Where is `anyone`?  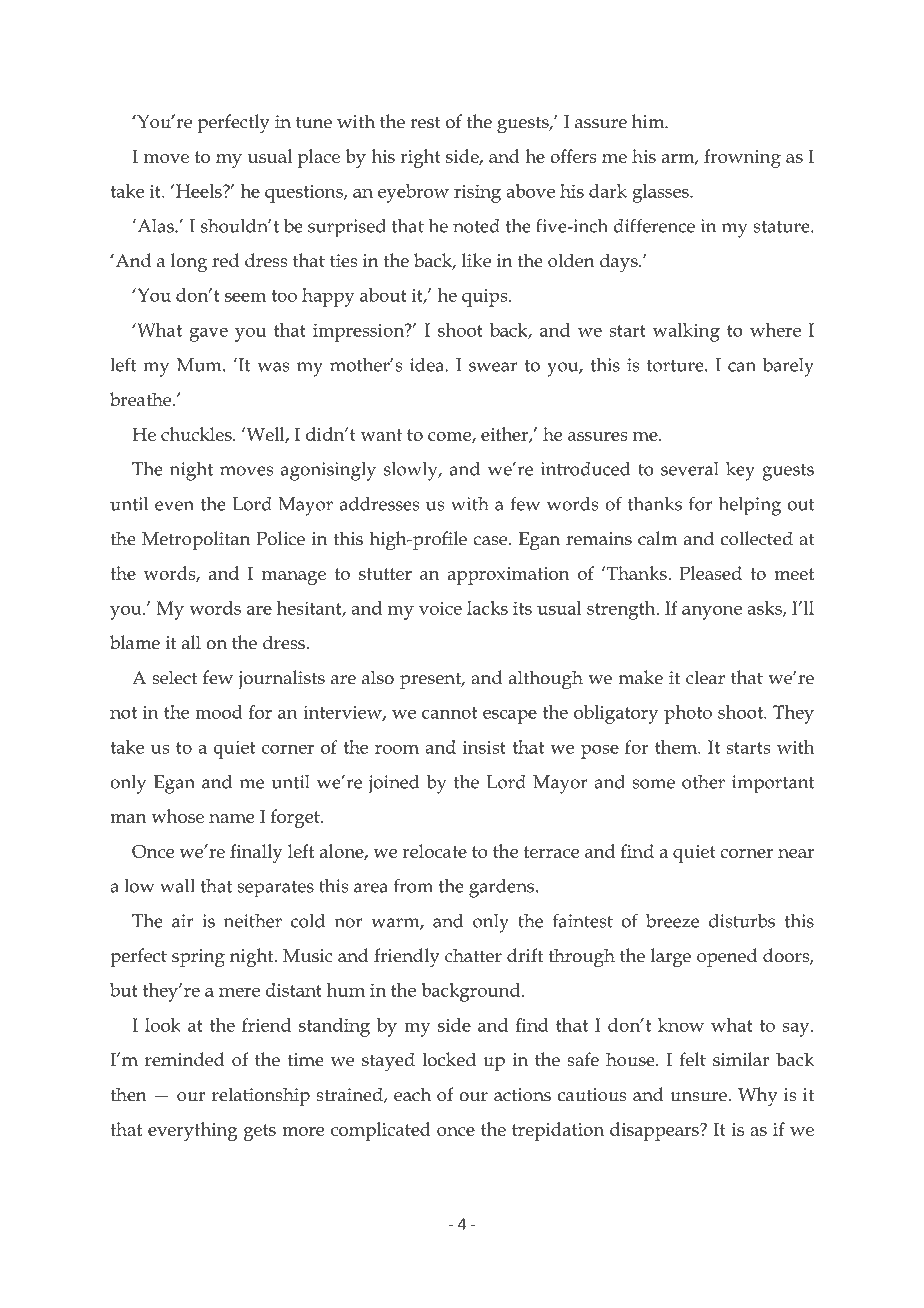 anyone is located at coordinates (712, 612).
